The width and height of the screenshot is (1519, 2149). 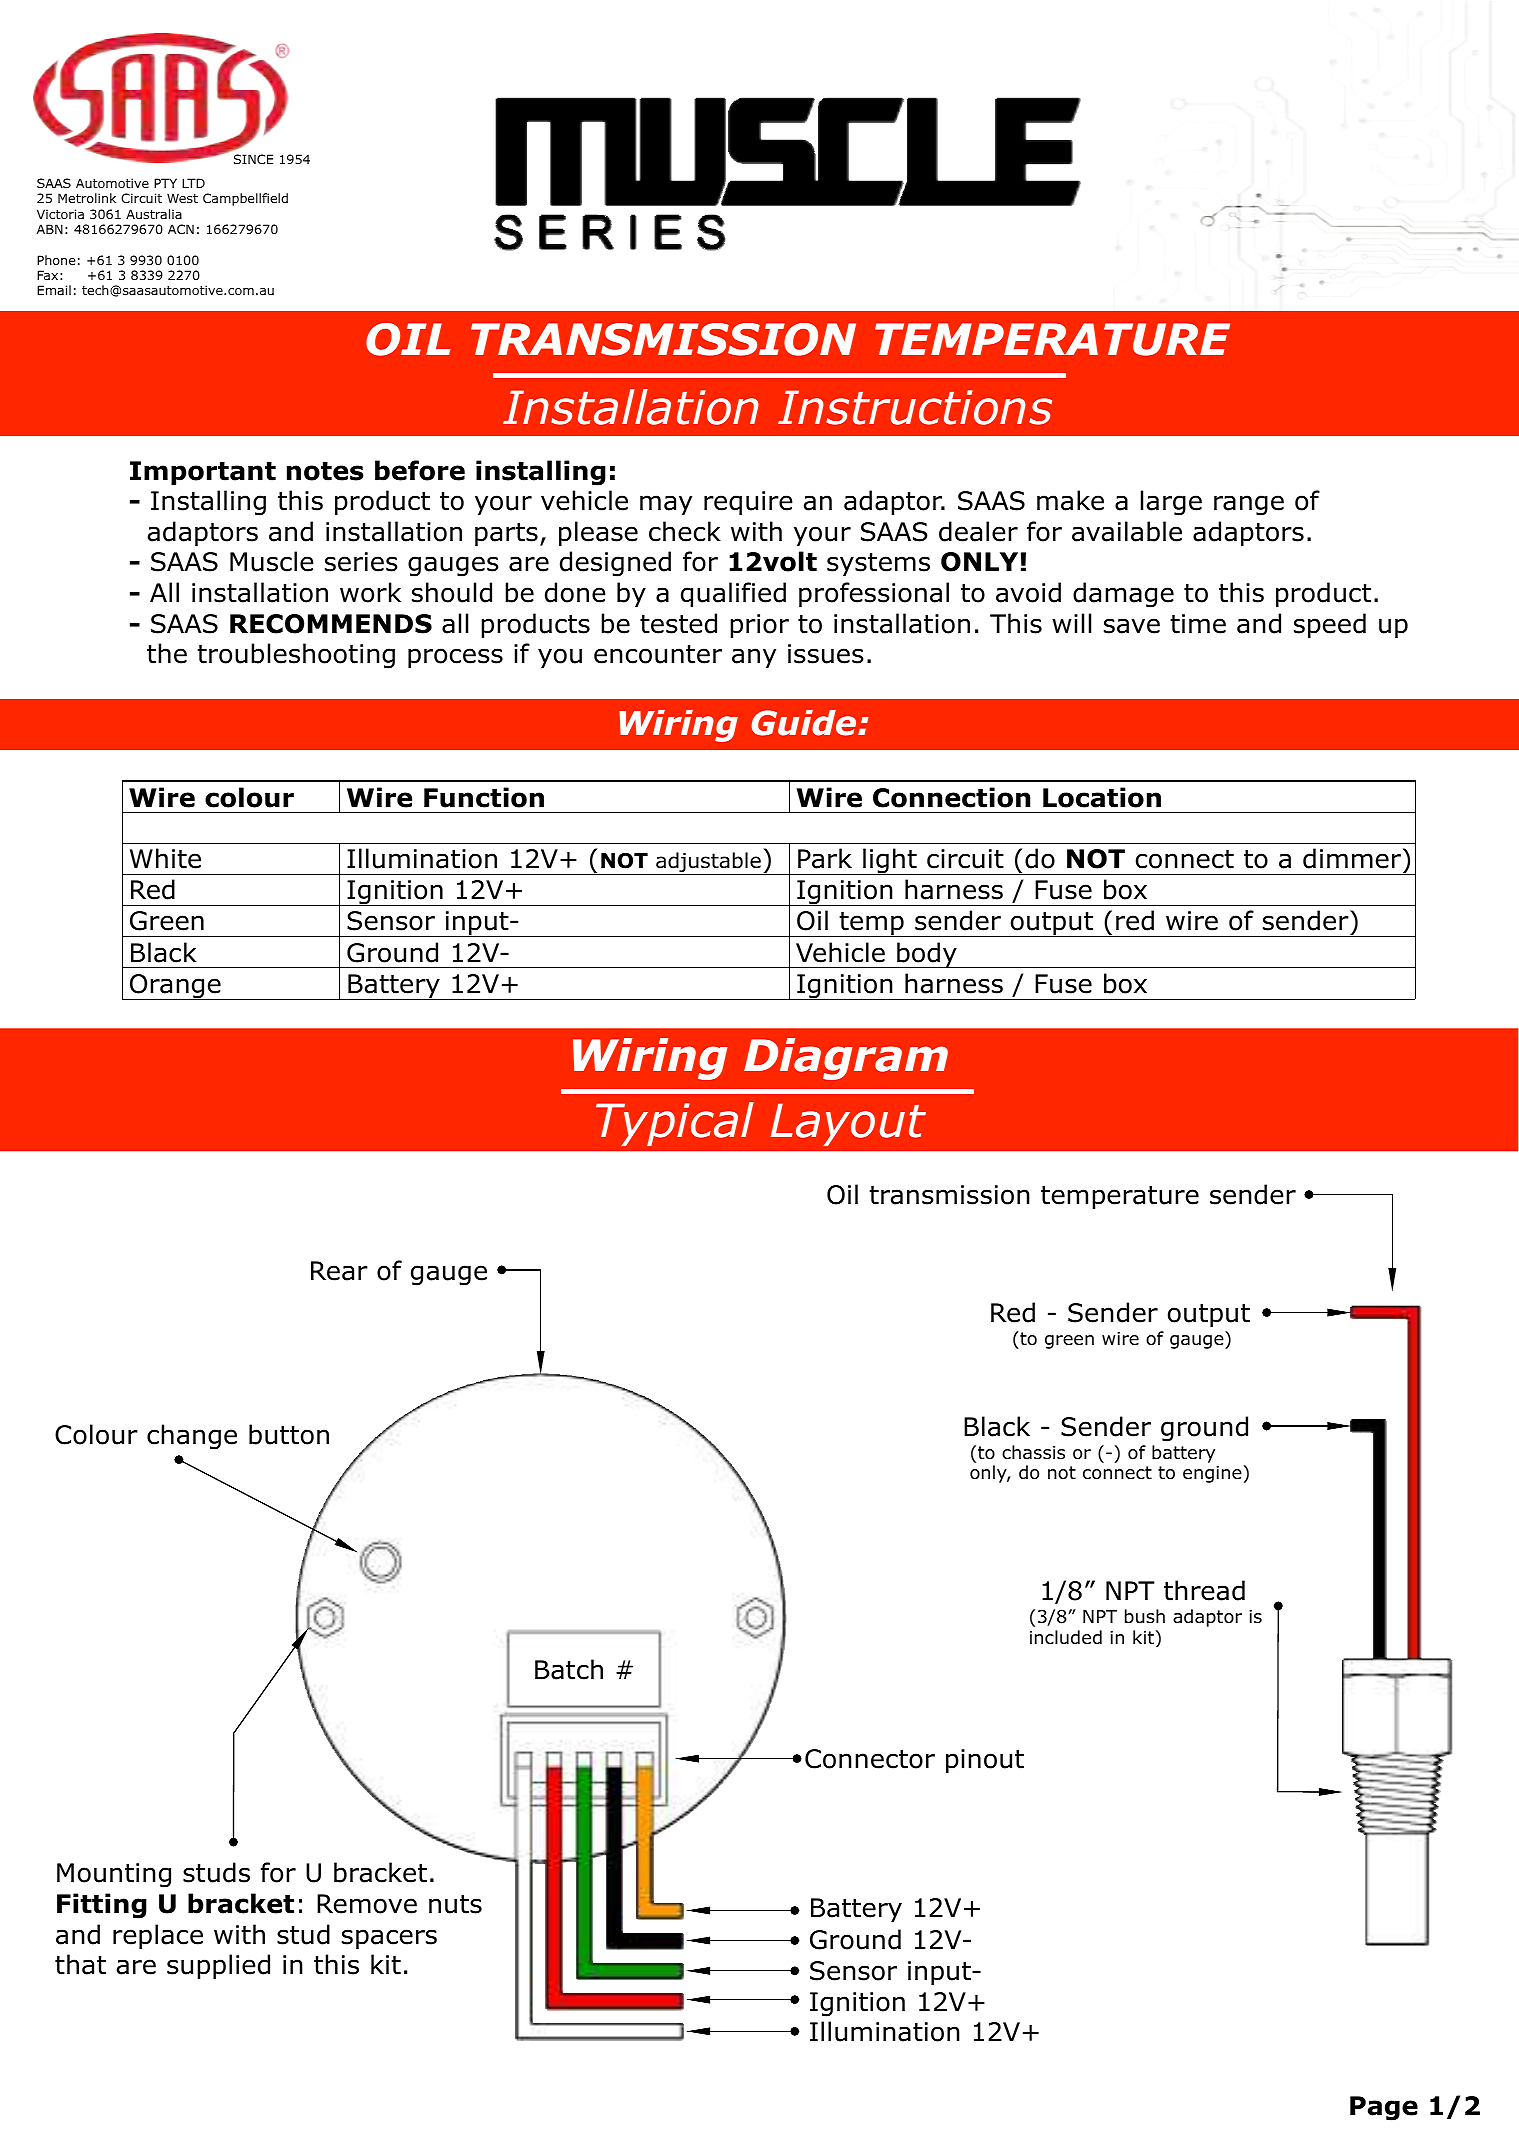 What do you see at coordinates (192, 1437) in the screenshot?
I see `change` at bounding box center [192, 1437].
